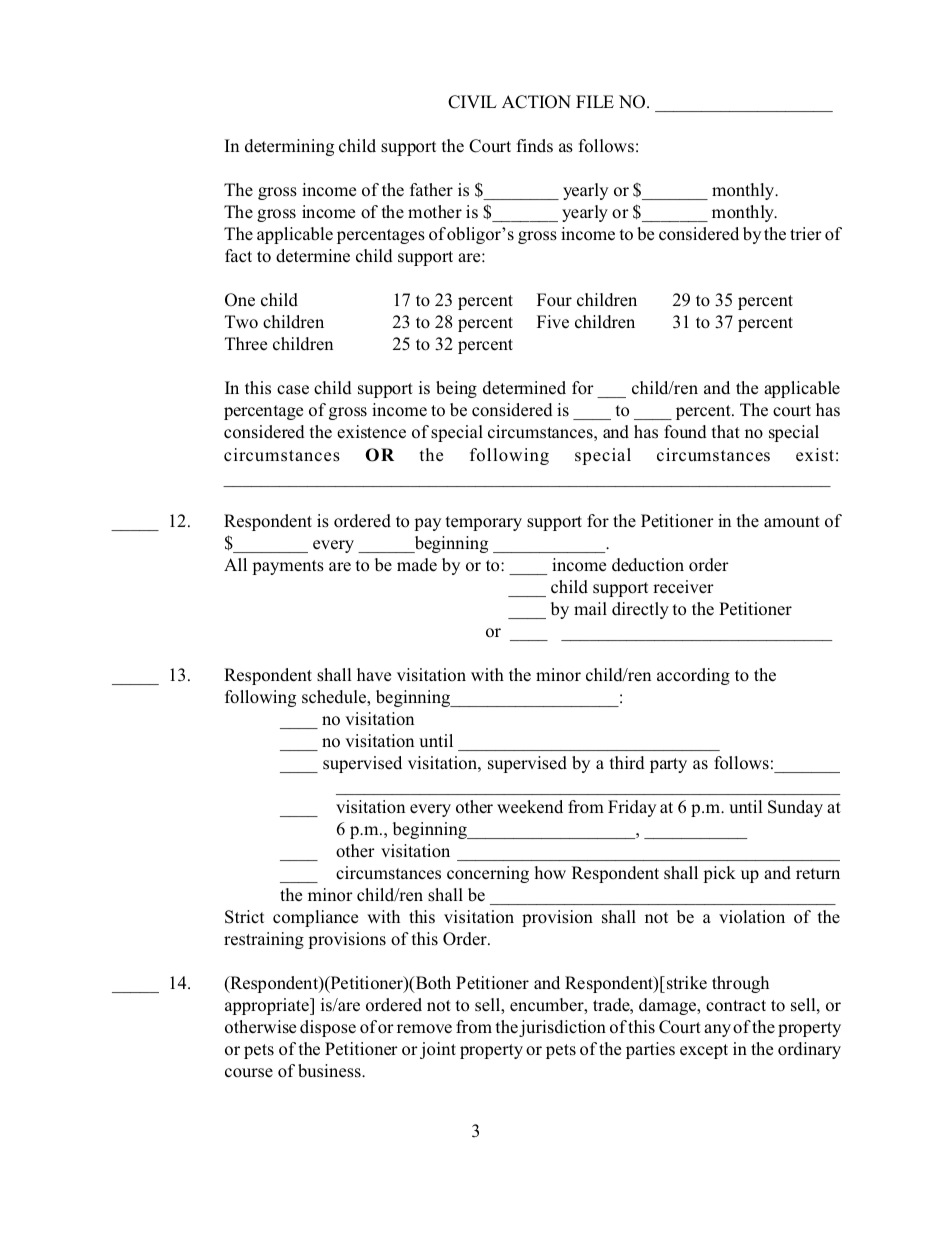 The image size is (952, 1233). I want to click on compliance, so click(315, 918).
